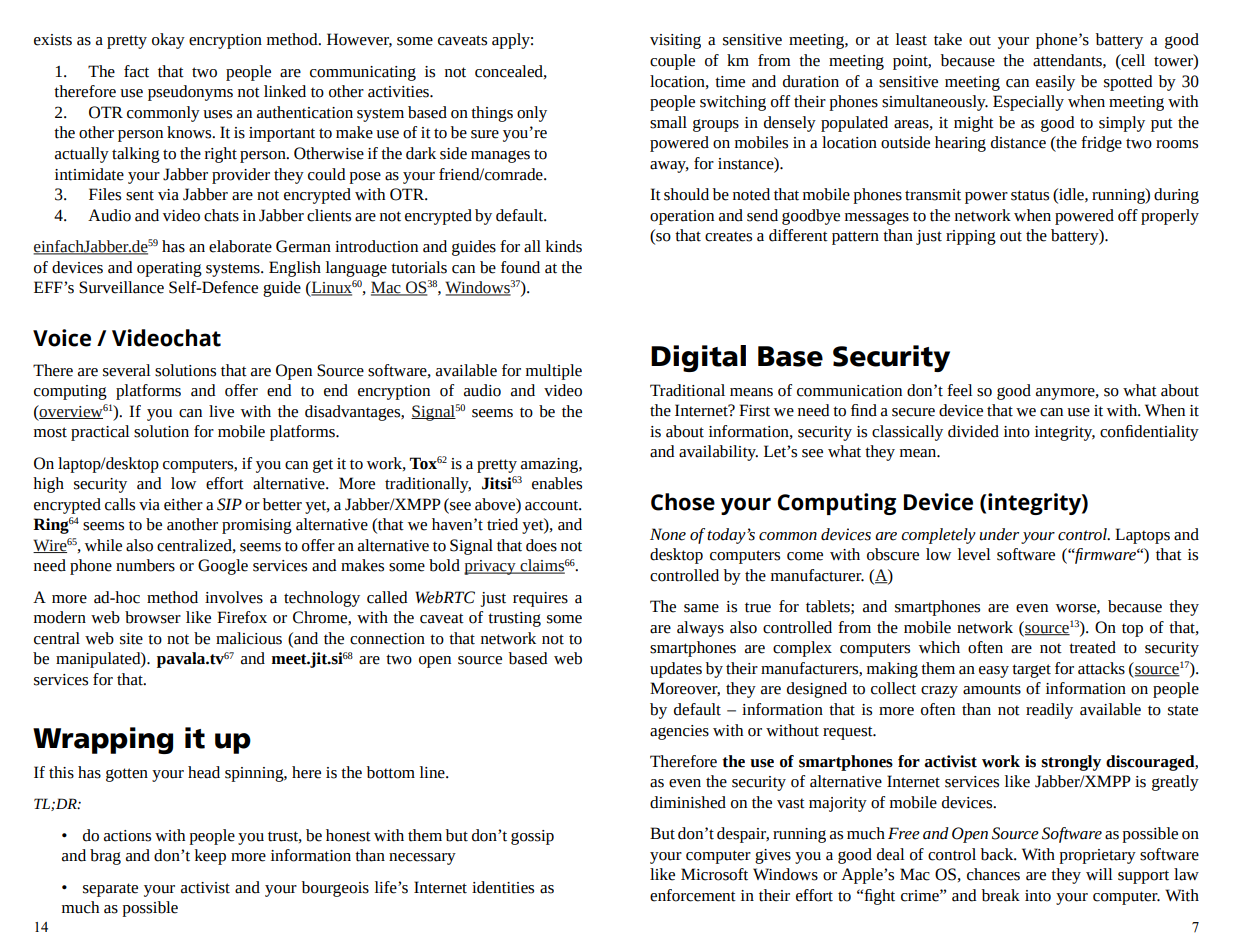 The height and width of the screenshot is (952, 1233). Describe the element at coordinates (672, 62) in the screenshot. I see `couple` at that location.
